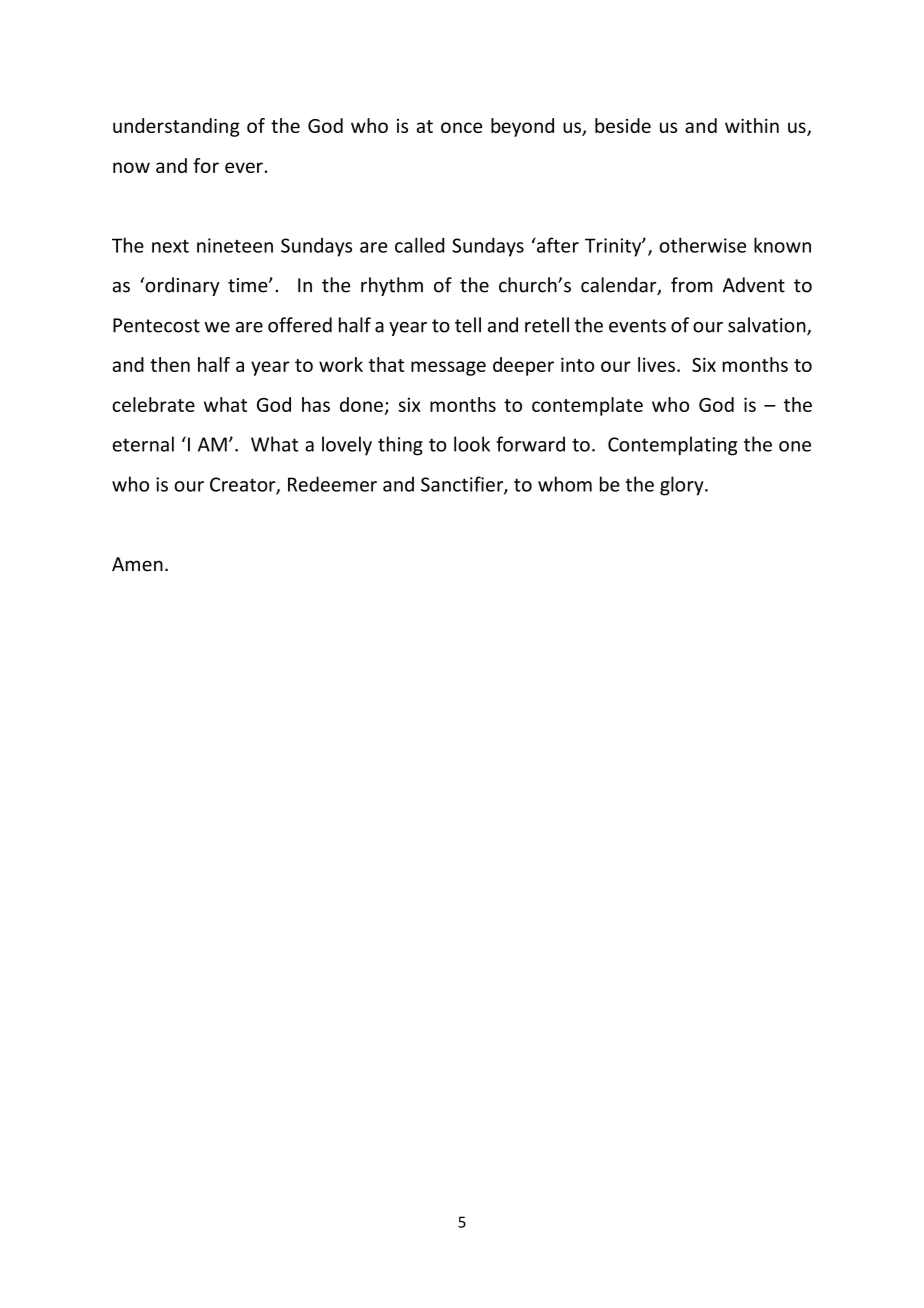 This screenshot has height=1308, width=924. Describe the element at coordinates (472, 444) in the screenshot. I see `look` at that location.
